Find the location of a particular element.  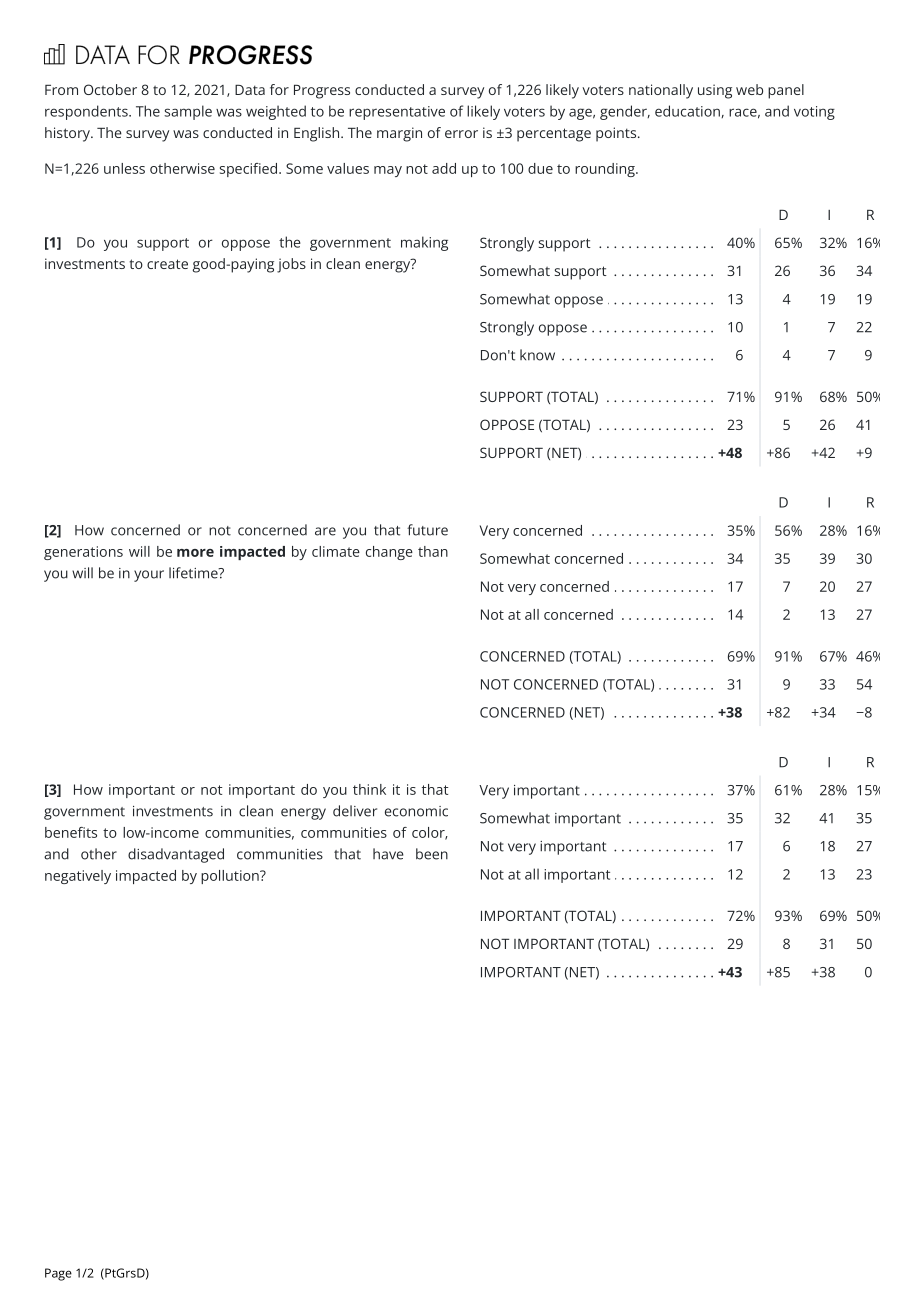

deliver is located at coordinates (355, 811).
